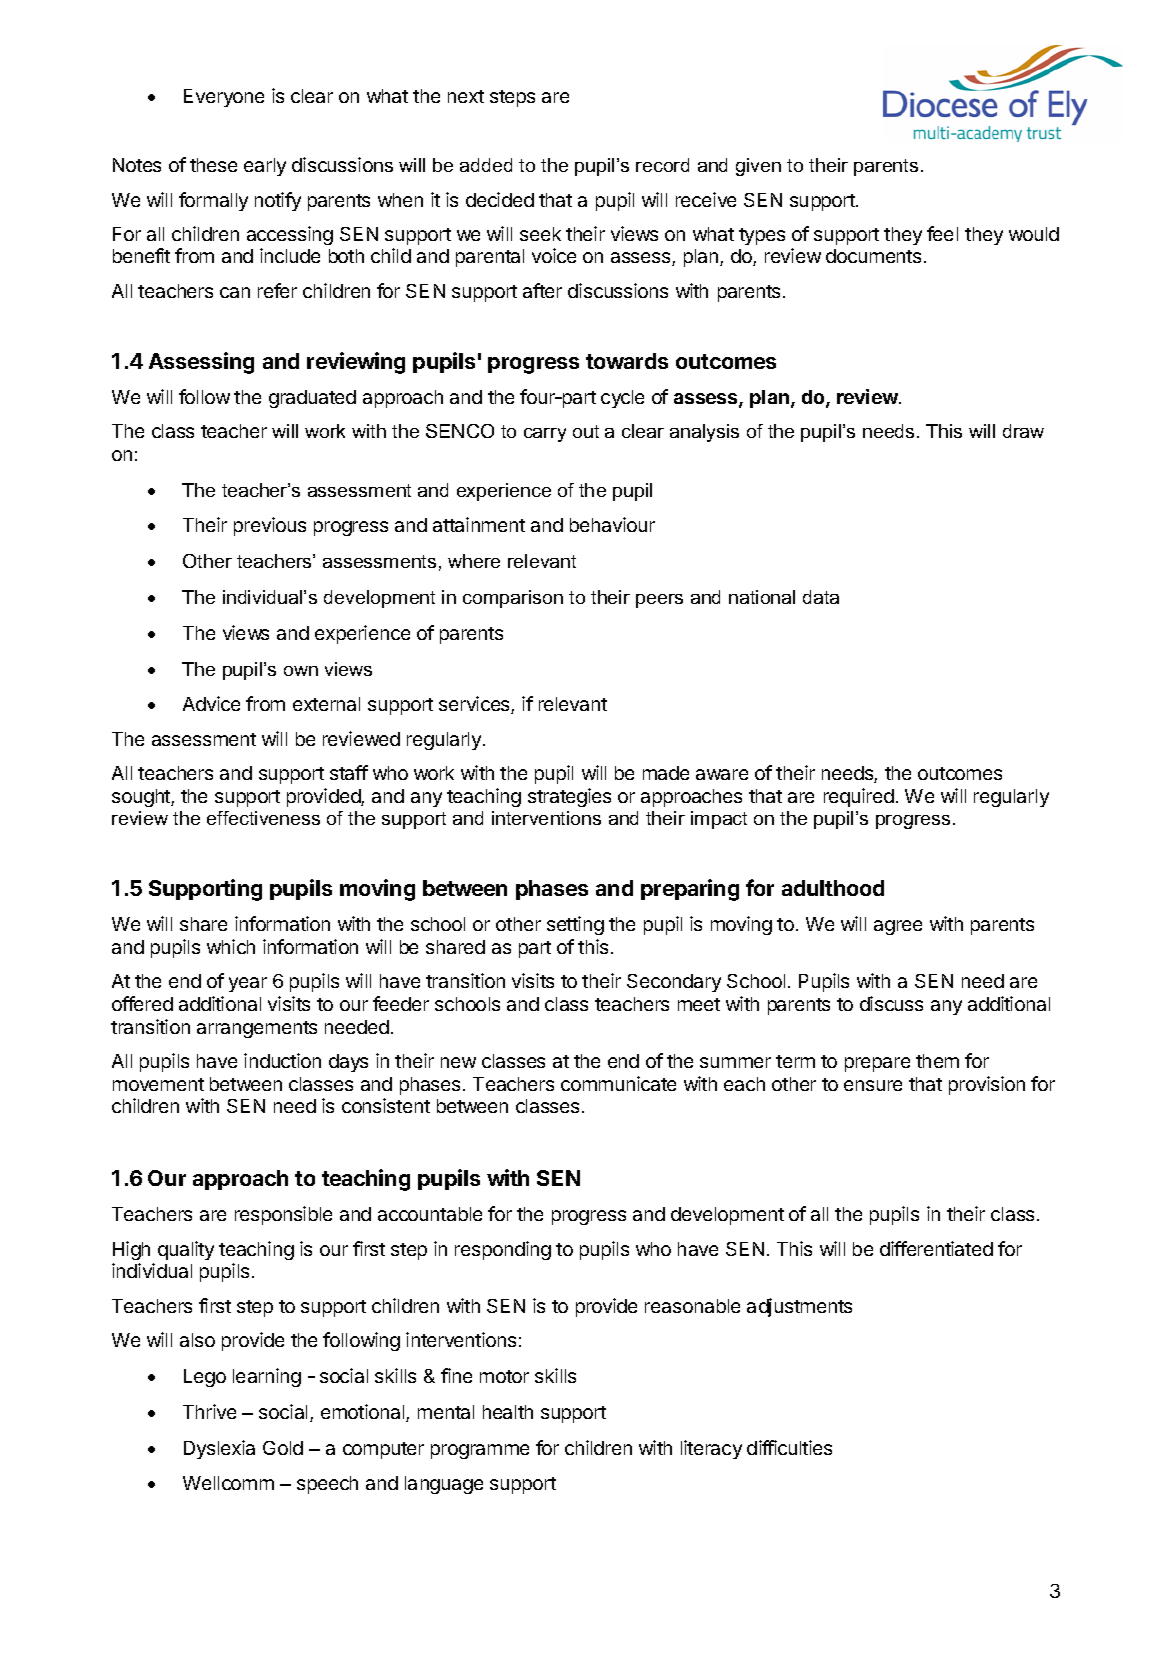  What do you see at coordinates (662, 165) in the screenshot?
I see `record` at bounding box center [662, 165].
